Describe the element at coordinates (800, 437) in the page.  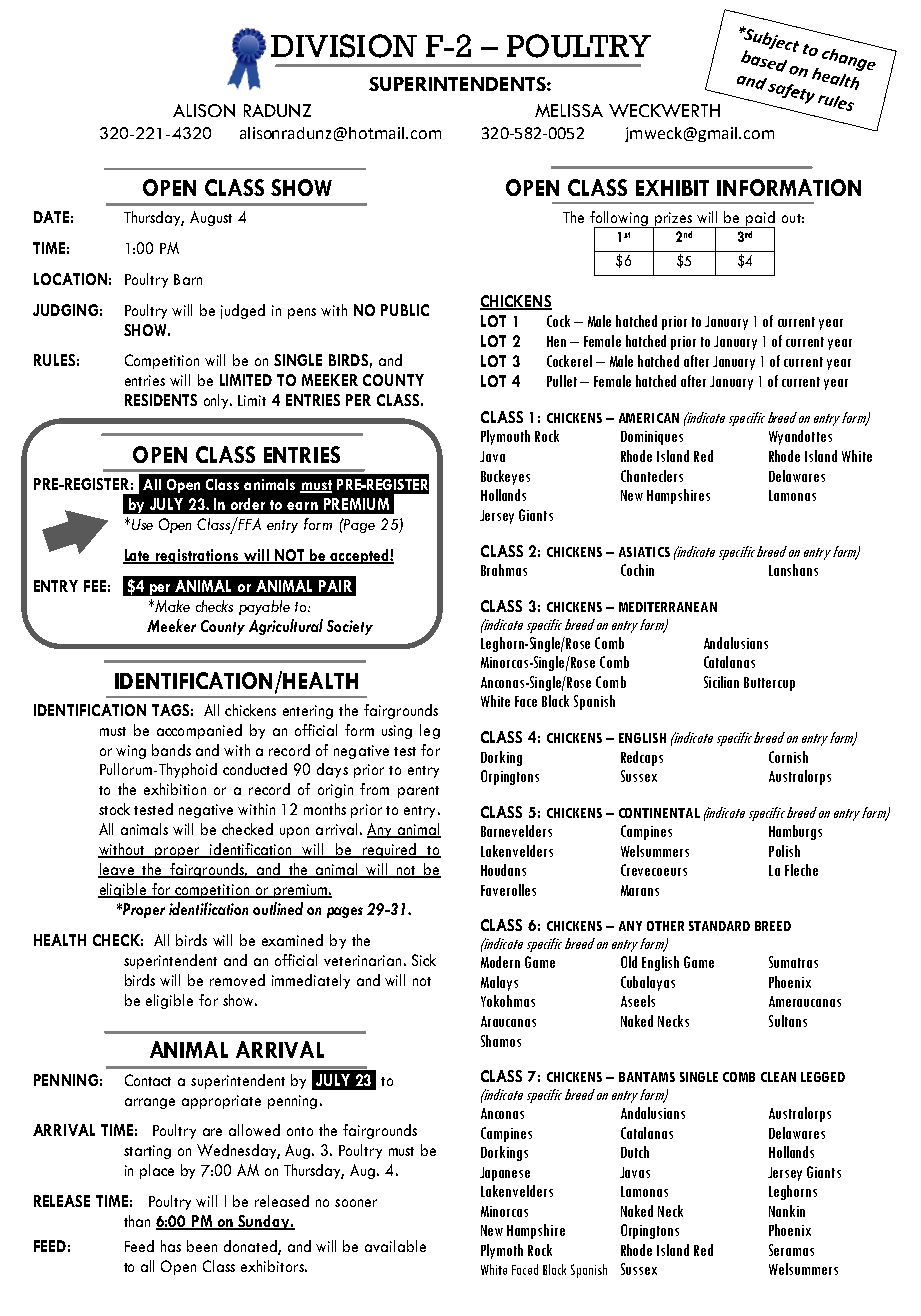
I see `Wyandottes` at that location.
